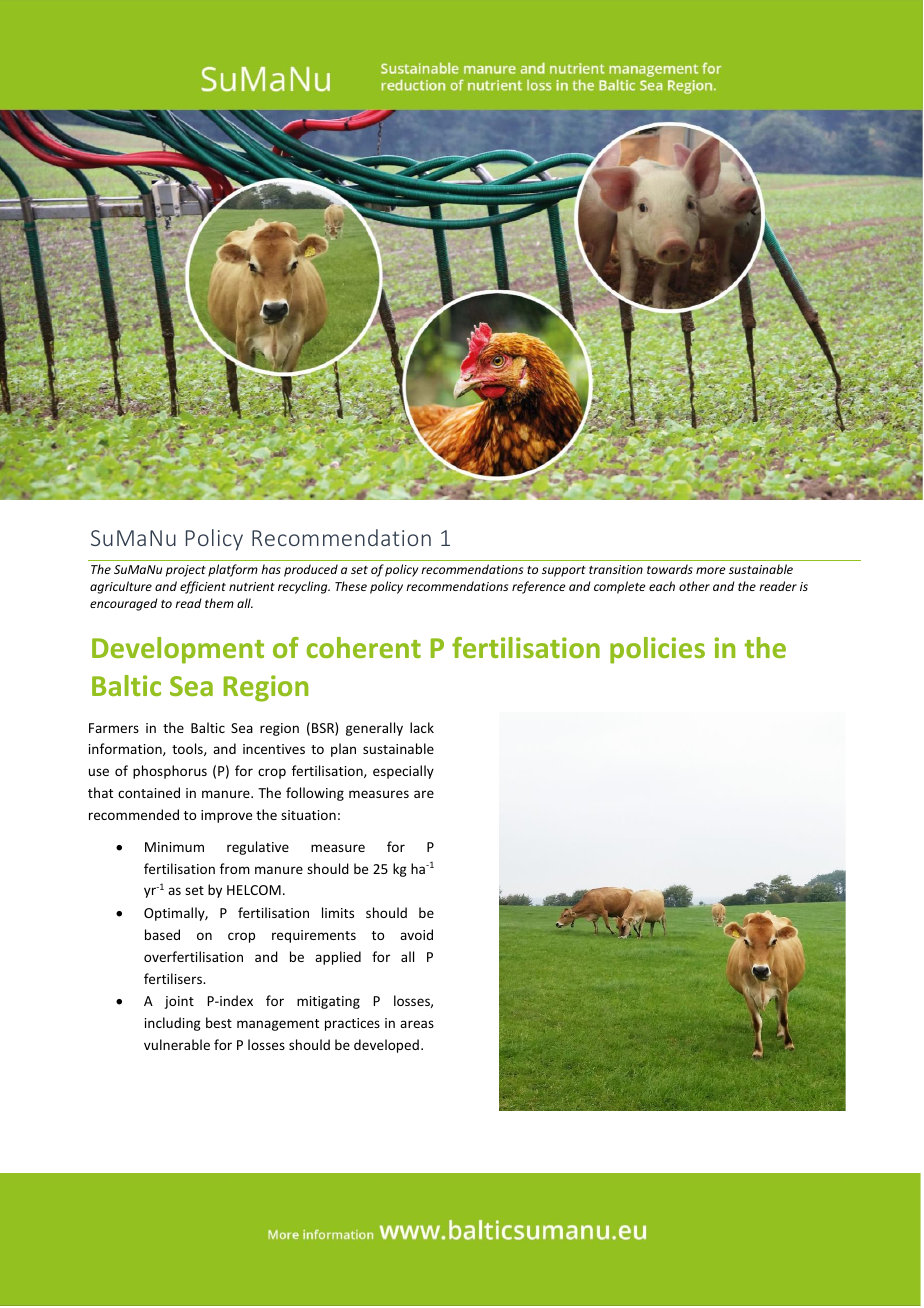 Image resolution: width=924 pixels, height=1308 pixels. I want to click on developed, so click(386, 1046).
